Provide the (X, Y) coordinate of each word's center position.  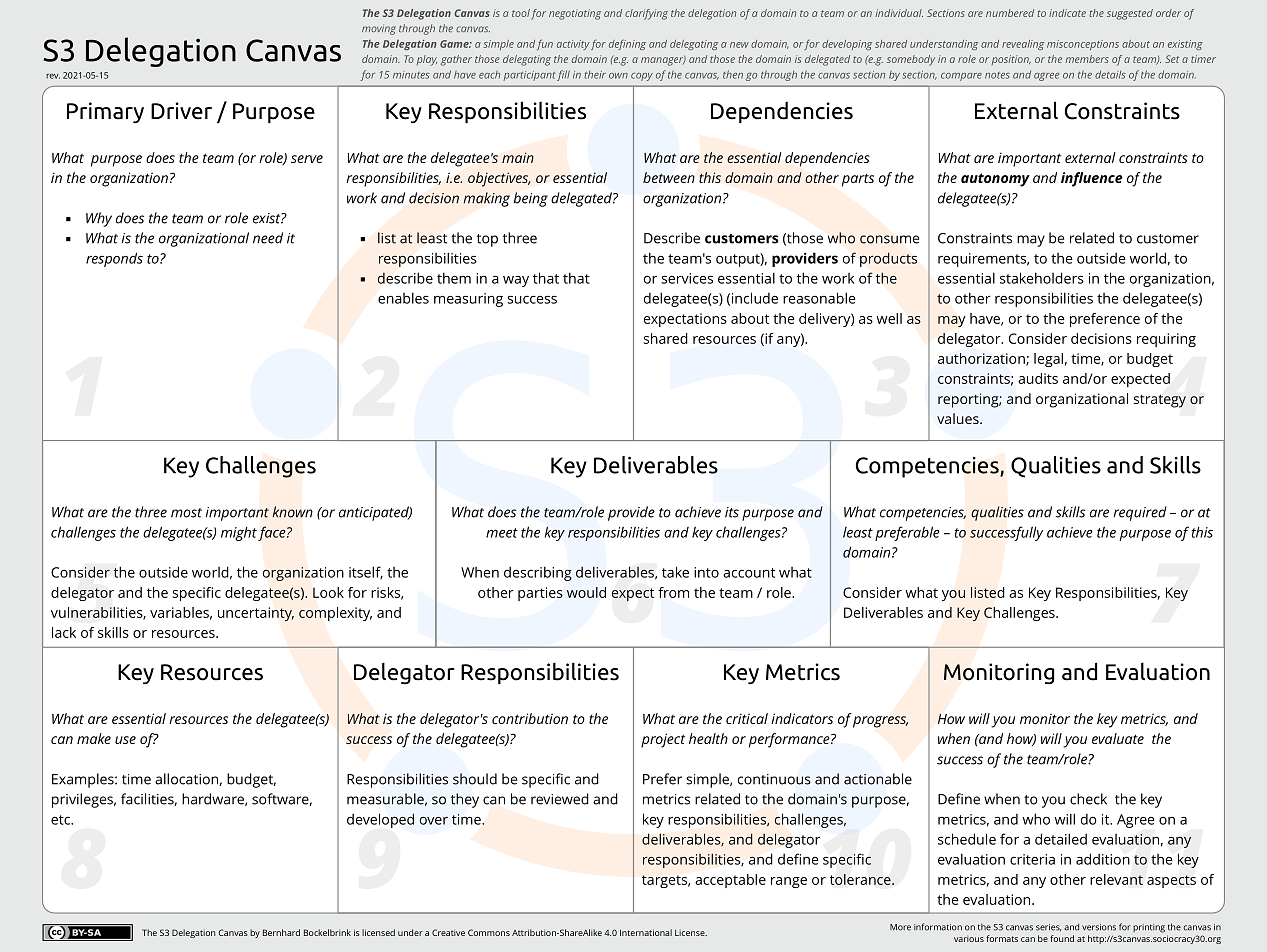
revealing (1023, 45)
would (586, 592)
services (687, 278)
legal (1048, 360)
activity (573, 45)
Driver (181, 111)
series (1048, 928)
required (1140, 513)
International (646, 932)
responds (114, 259)
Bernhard (281, 932)
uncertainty (256, 614)
